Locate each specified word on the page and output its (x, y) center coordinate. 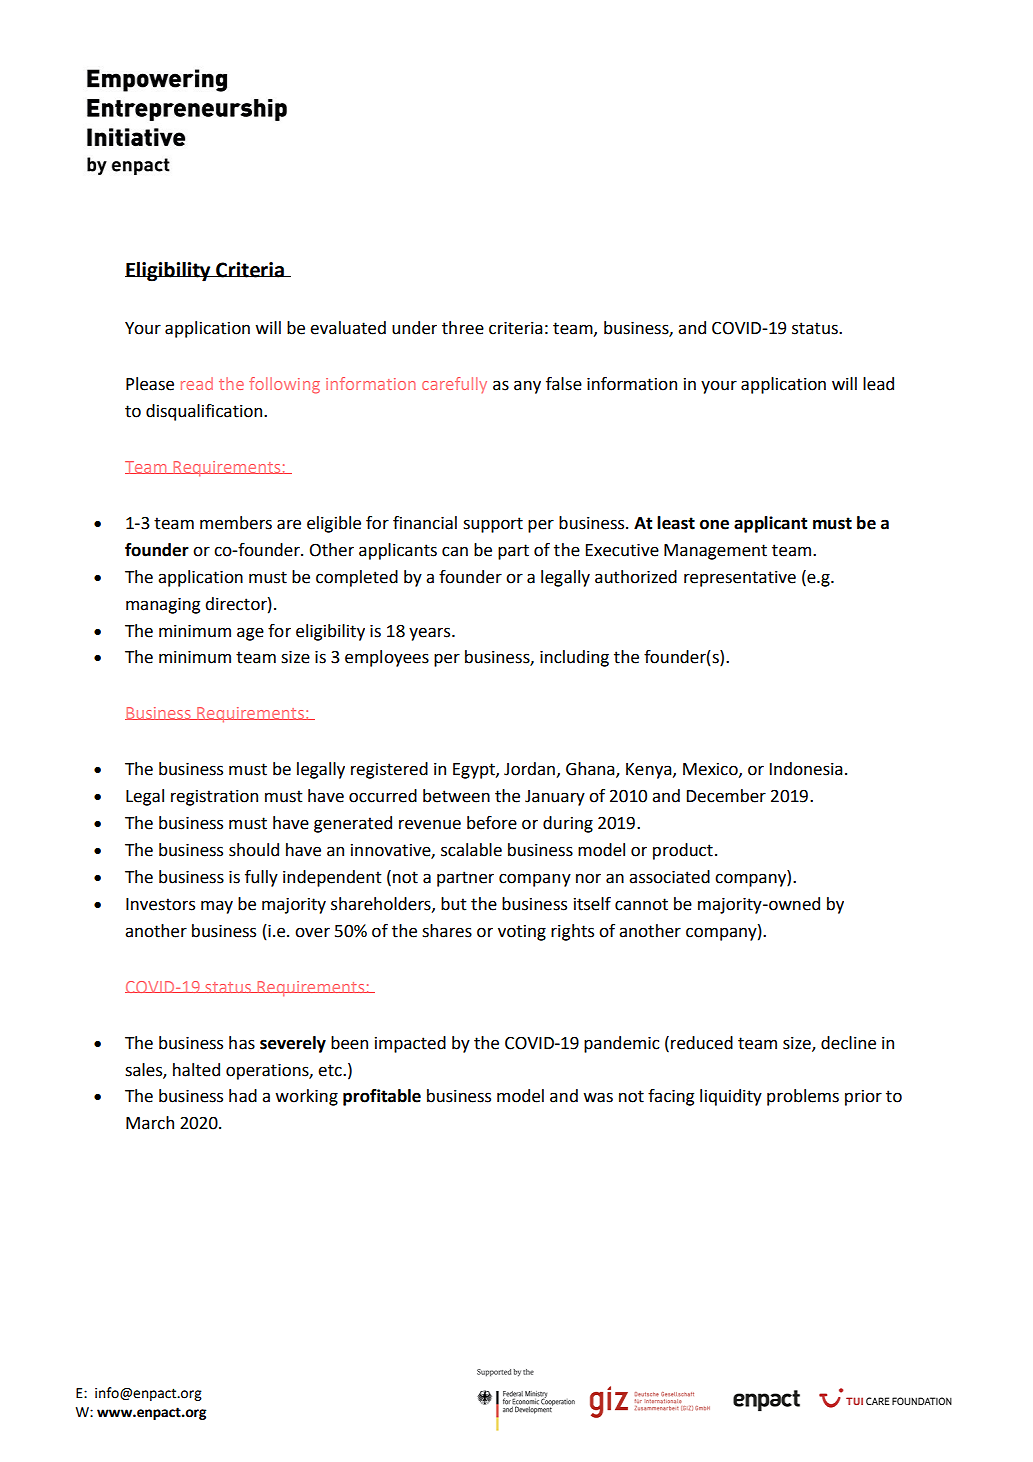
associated (669, 877)
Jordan (529, 769)
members (236, 523)
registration (214, 798)
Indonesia (806, 769)
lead (878, 384)
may (217, 907)
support (493, 525)
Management (715, 552)
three (463, 328)
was (598, 1097)
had (243, 1096)
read (197, 383)
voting (522, 933)
